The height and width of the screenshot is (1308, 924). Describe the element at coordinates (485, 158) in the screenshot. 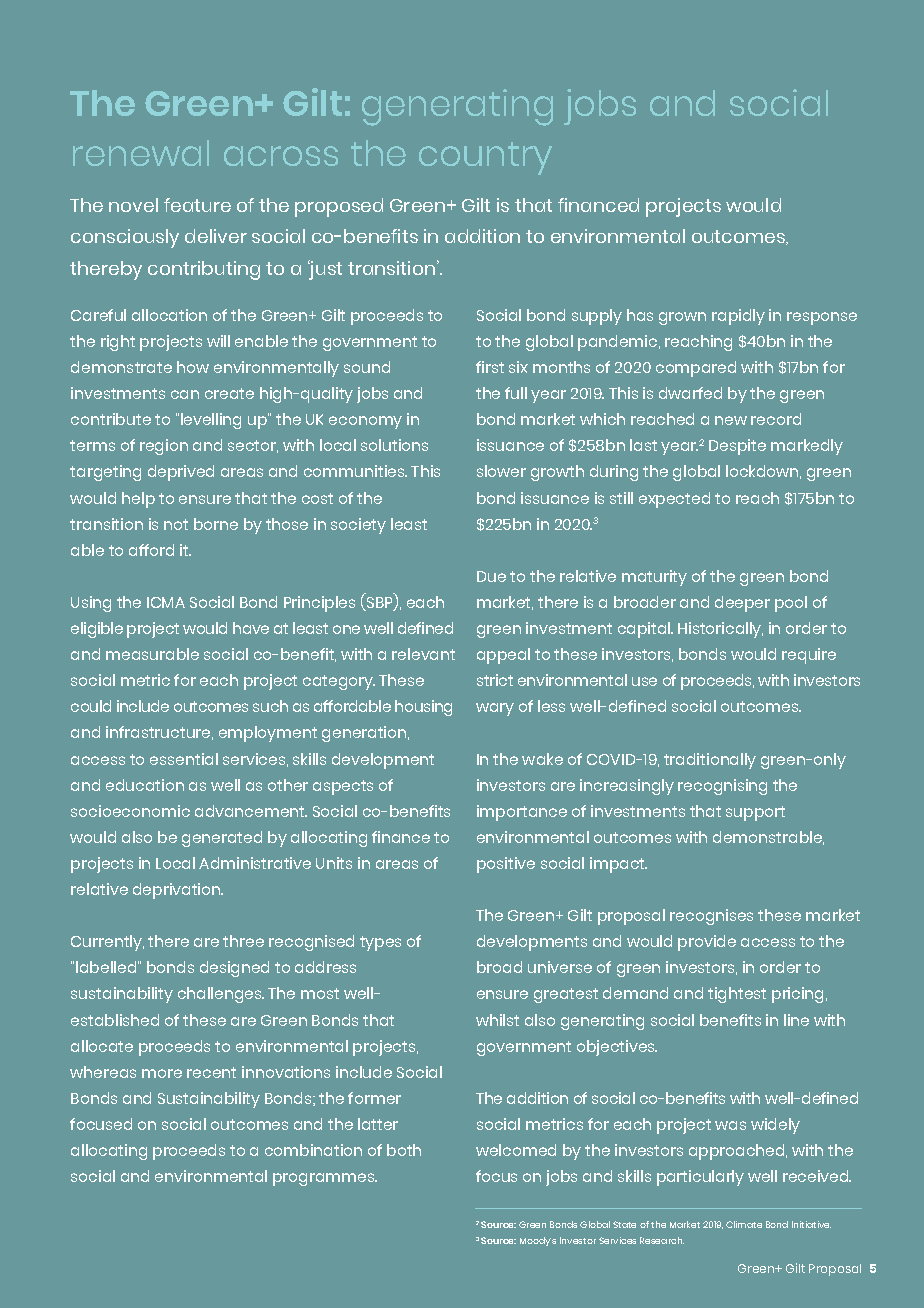

I see `country` at that location.
